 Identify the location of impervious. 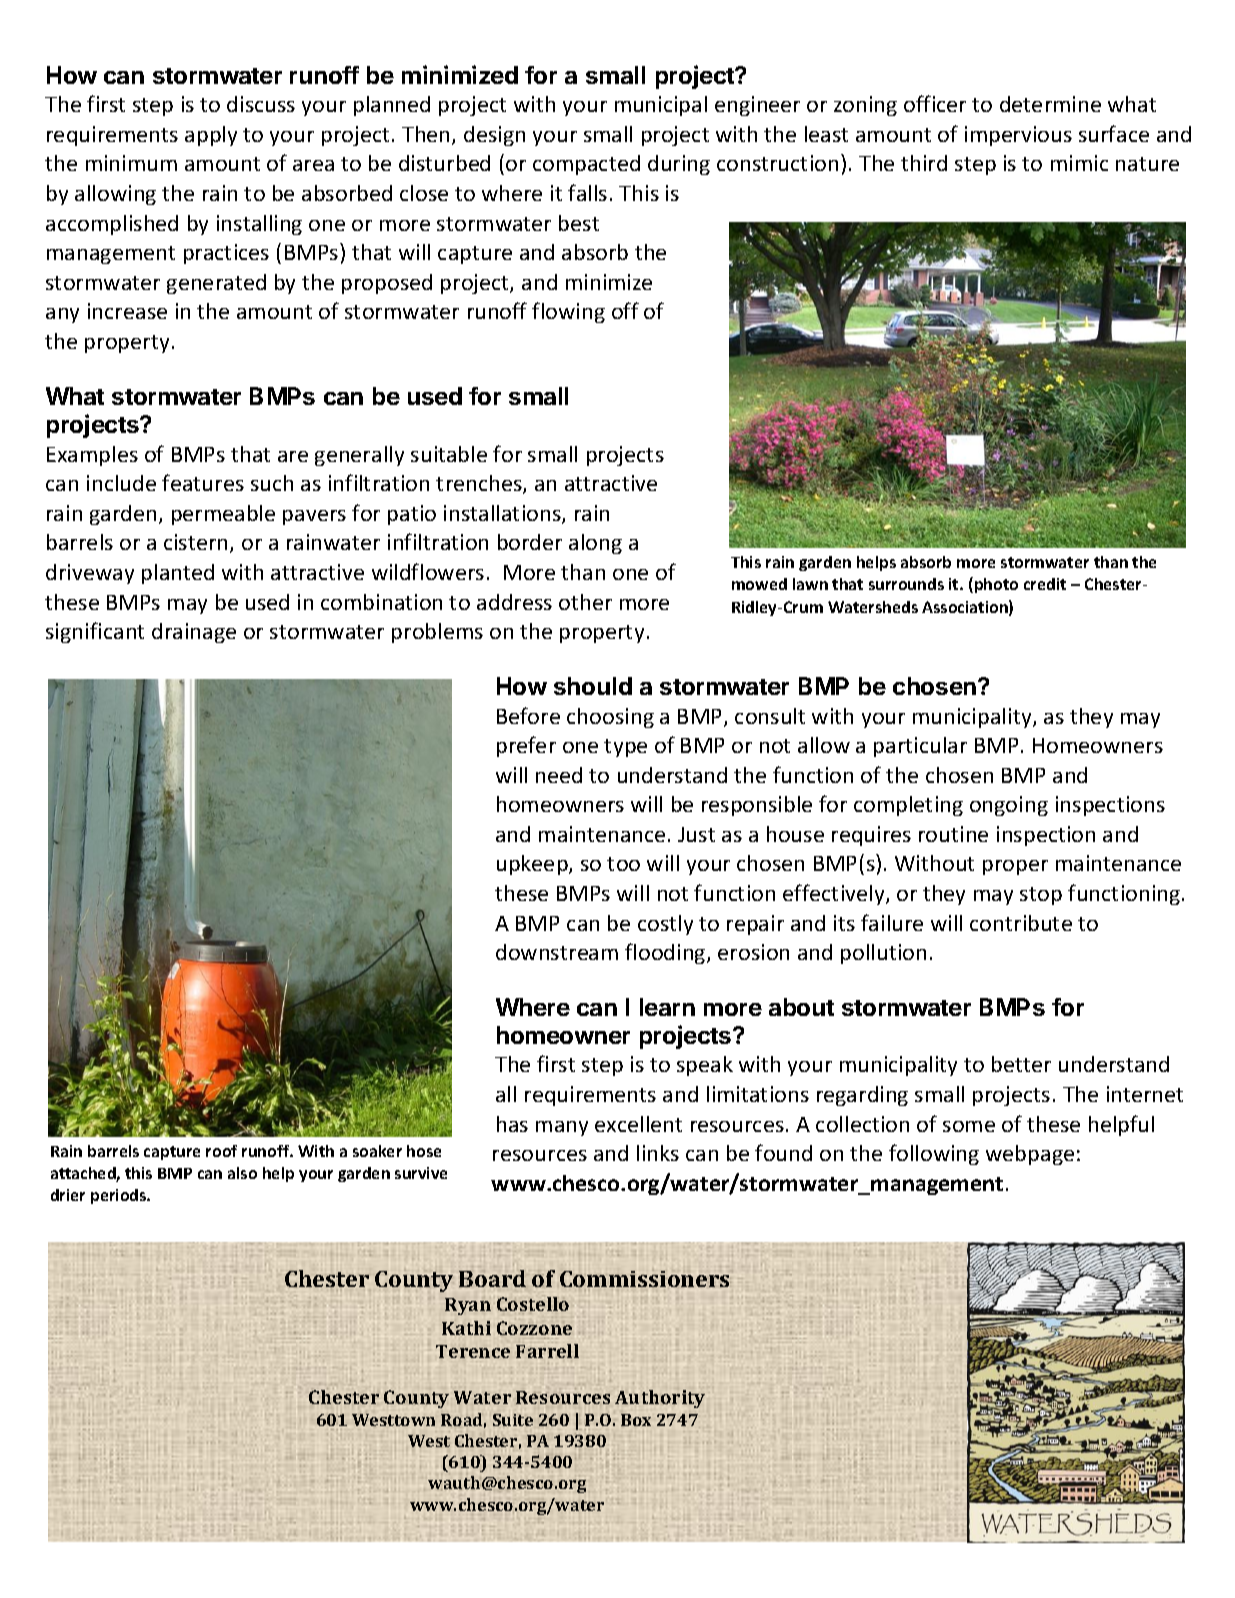
(1018, 136).
